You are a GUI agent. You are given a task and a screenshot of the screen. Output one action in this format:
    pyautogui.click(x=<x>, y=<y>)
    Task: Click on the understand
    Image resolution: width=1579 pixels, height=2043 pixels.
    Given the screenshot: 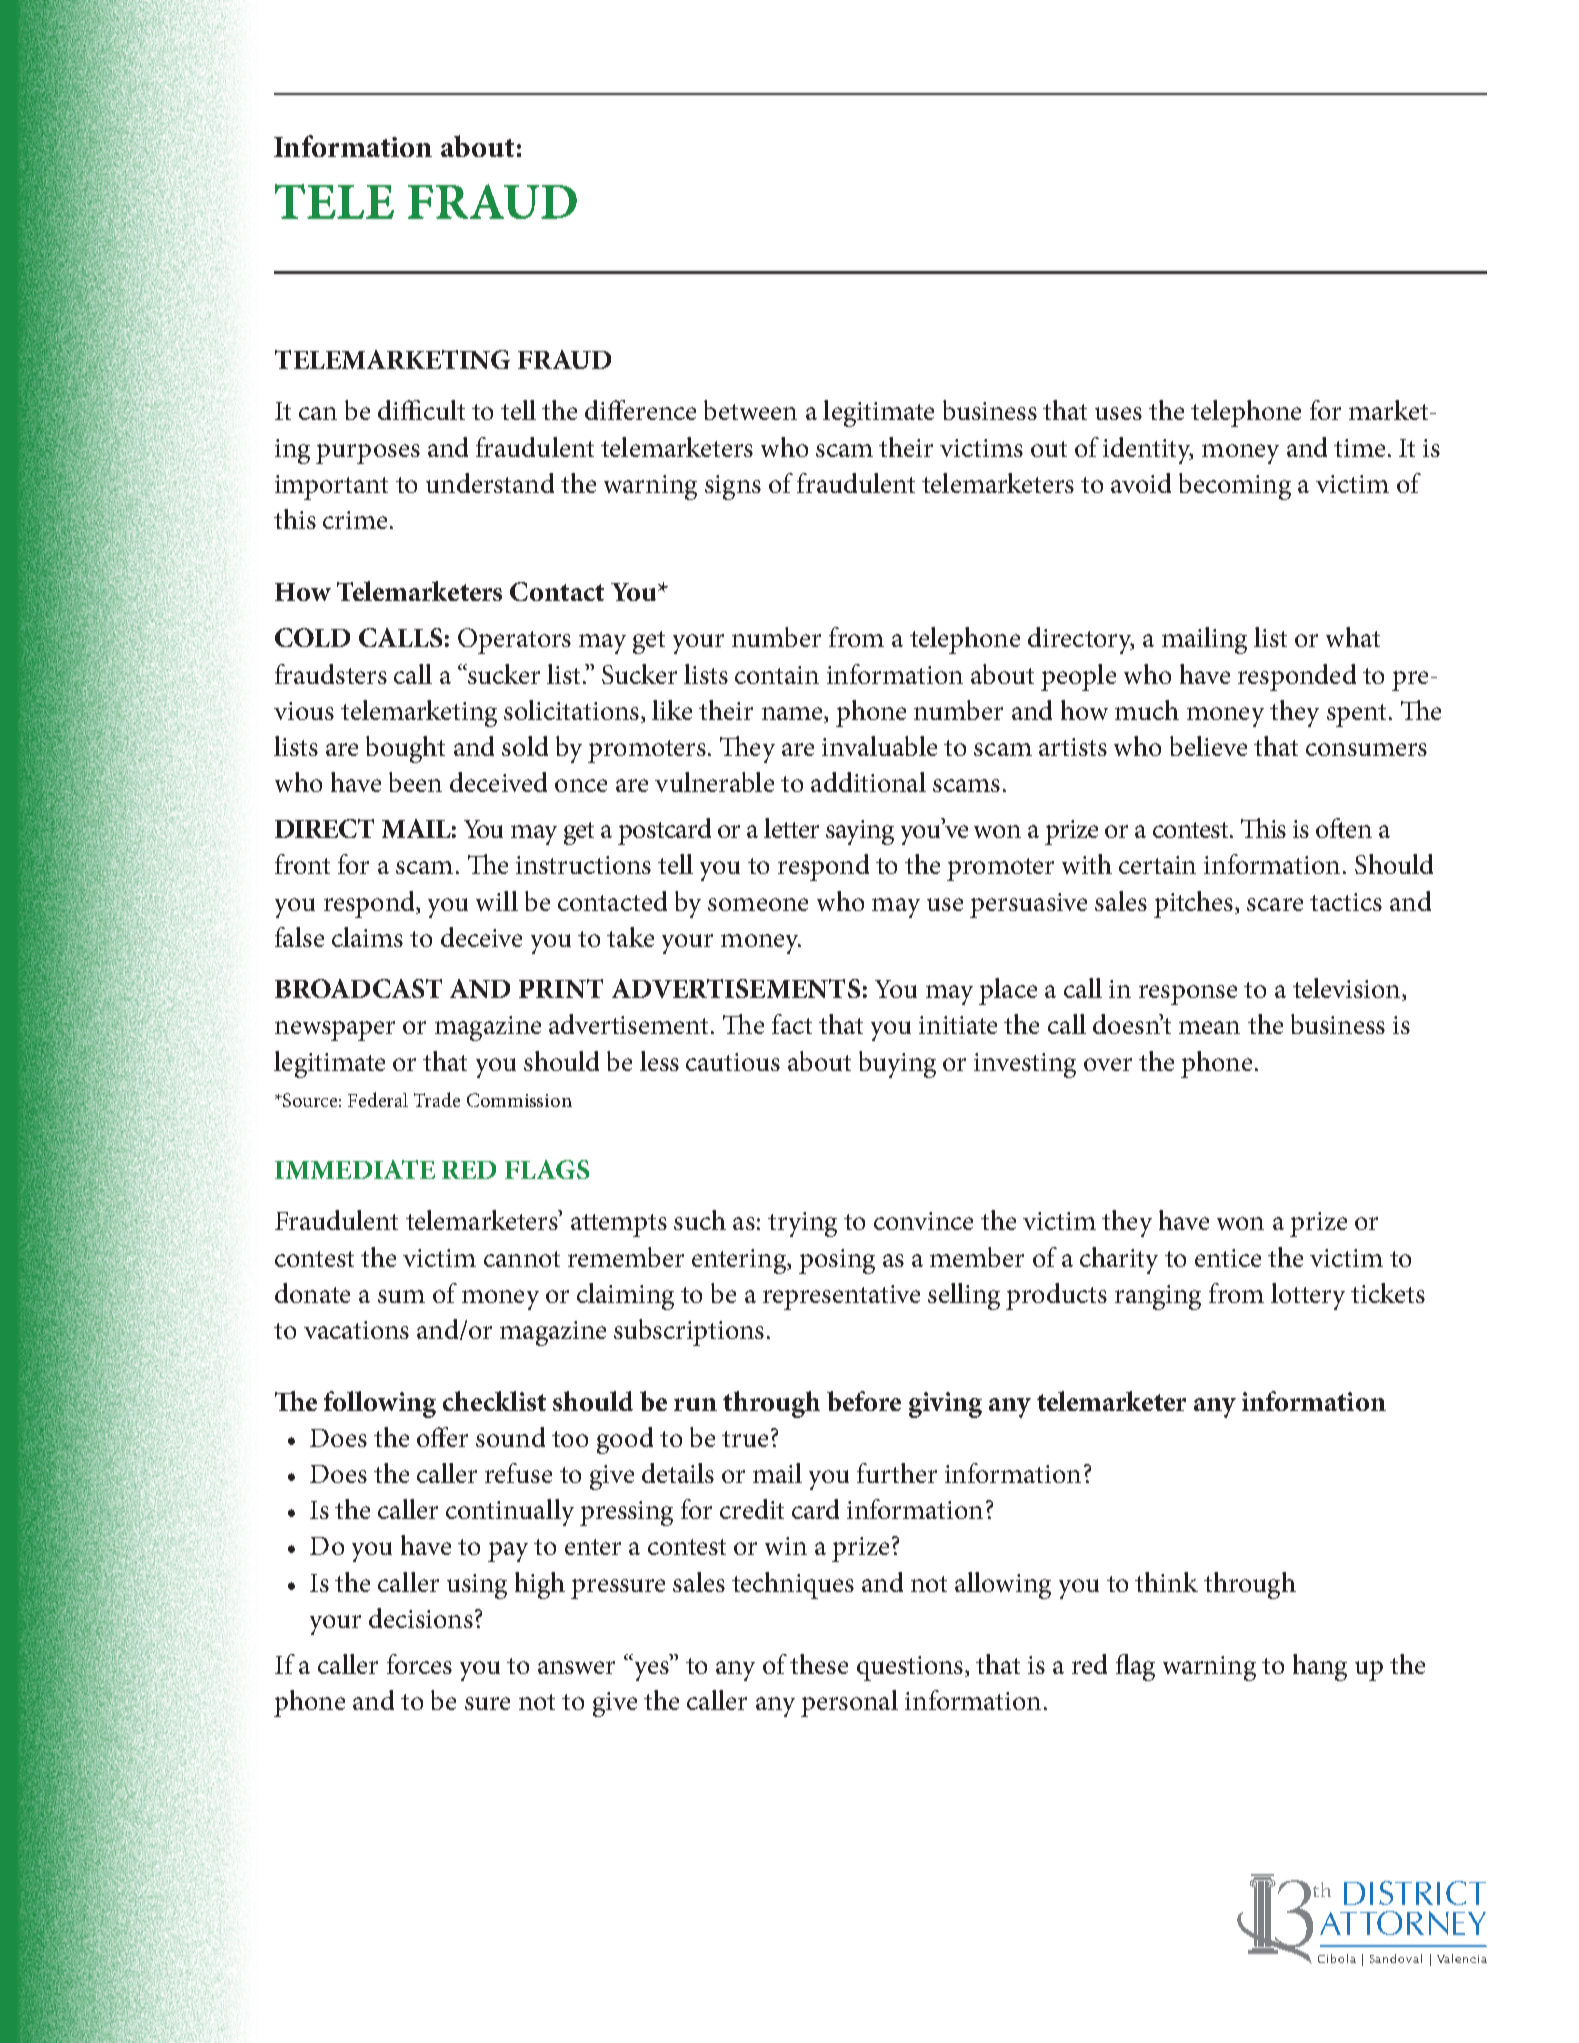 What is the action you would take?
    pyautogui.click(x=490, y=483)
